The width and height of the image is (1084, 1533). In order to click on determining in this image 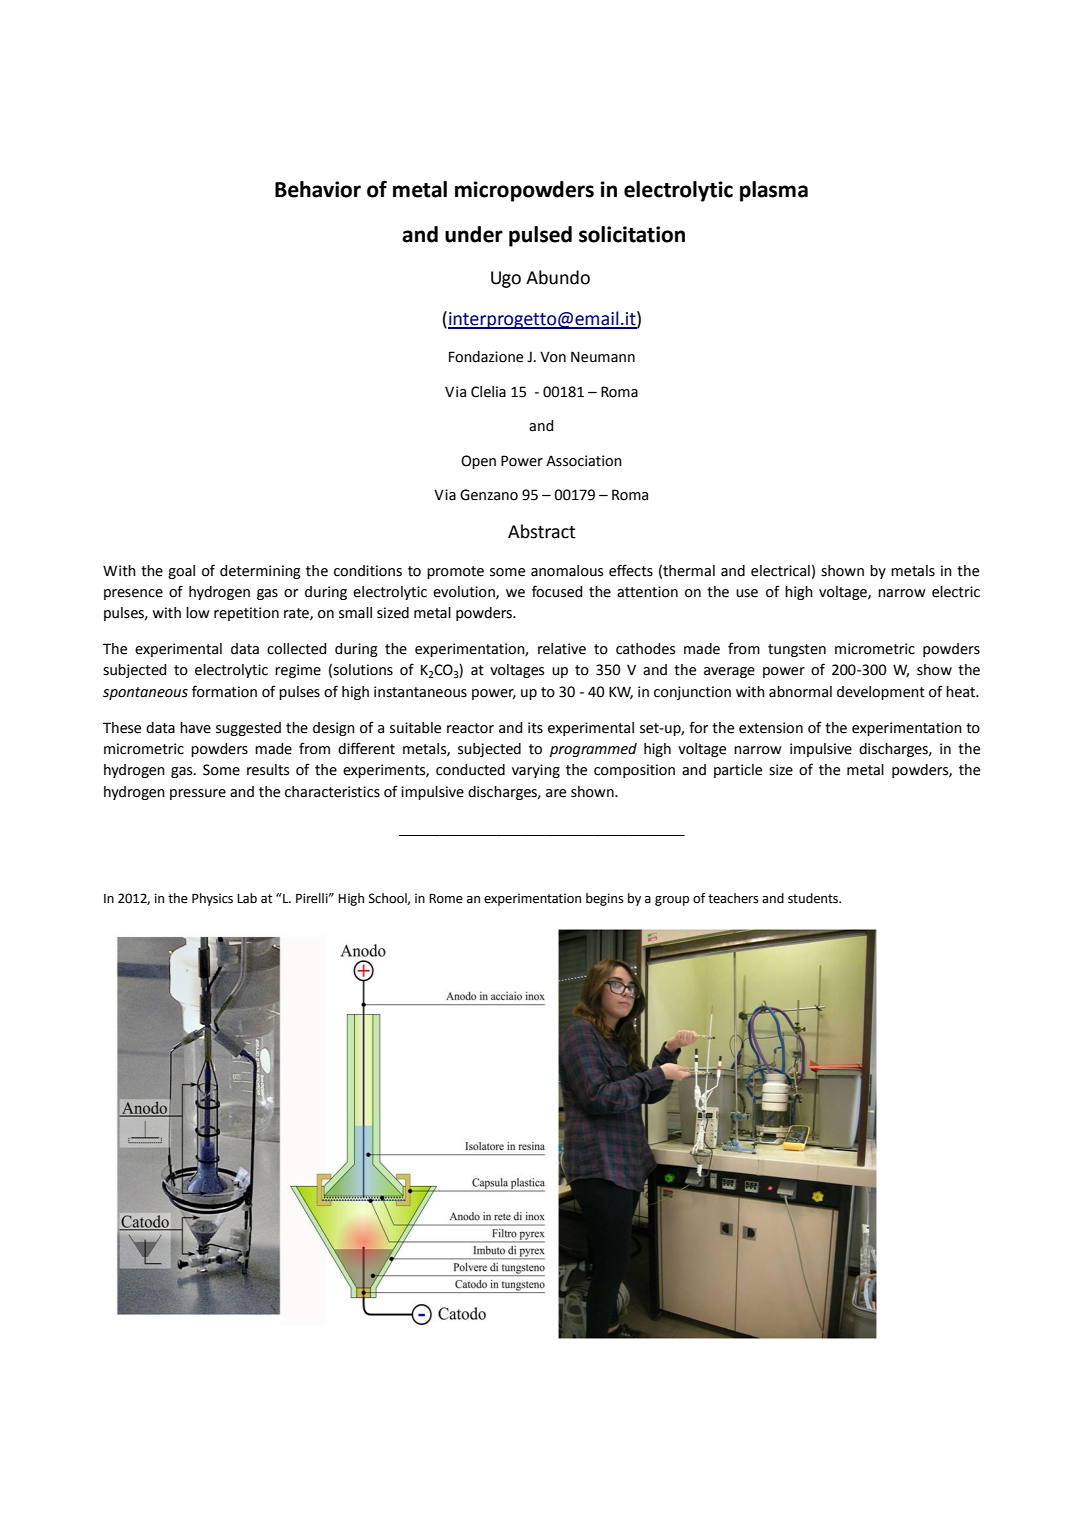, I will do `click(260, 572)`.
